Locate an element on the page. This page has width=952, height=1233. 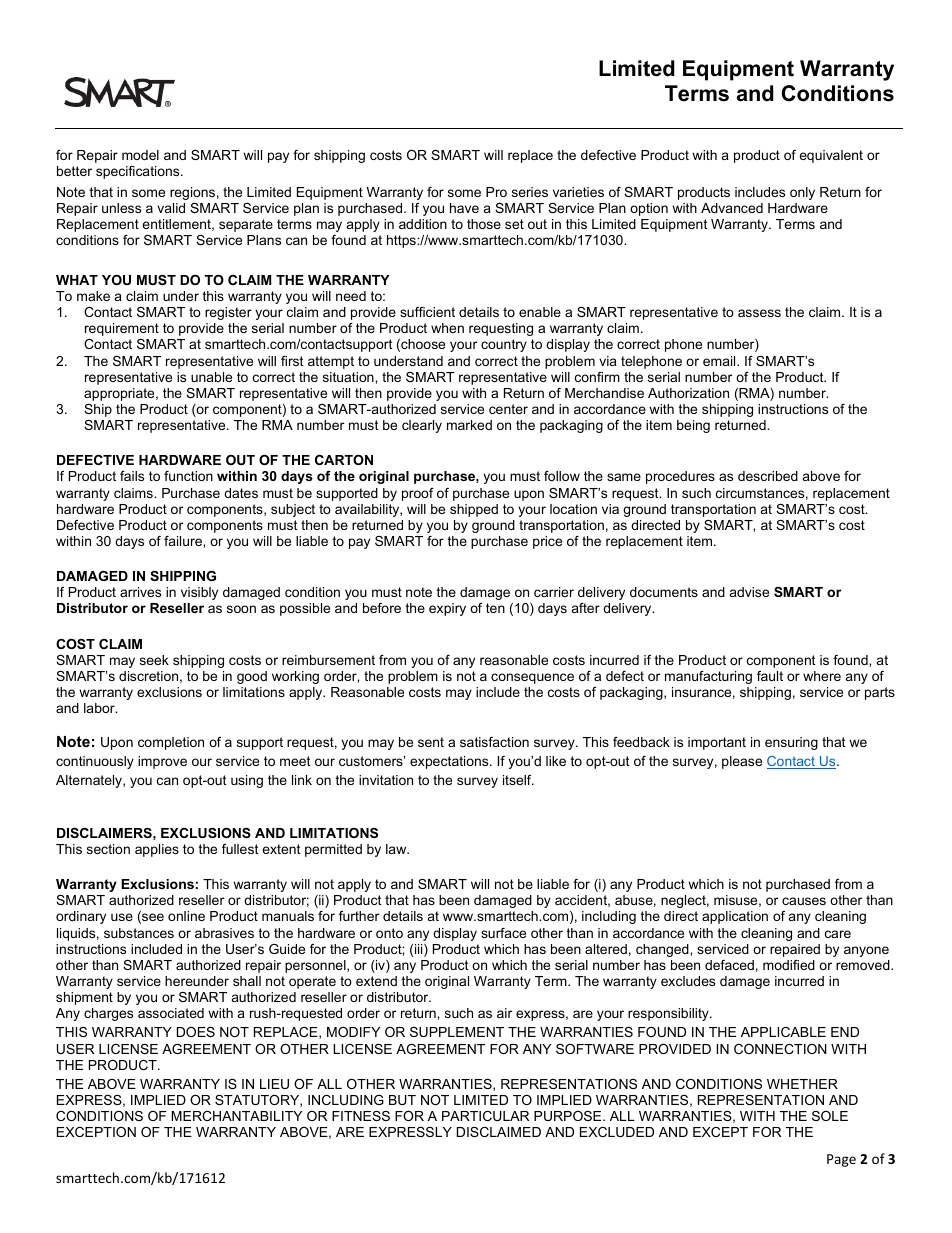
have is located at coordinates (464, 208).
